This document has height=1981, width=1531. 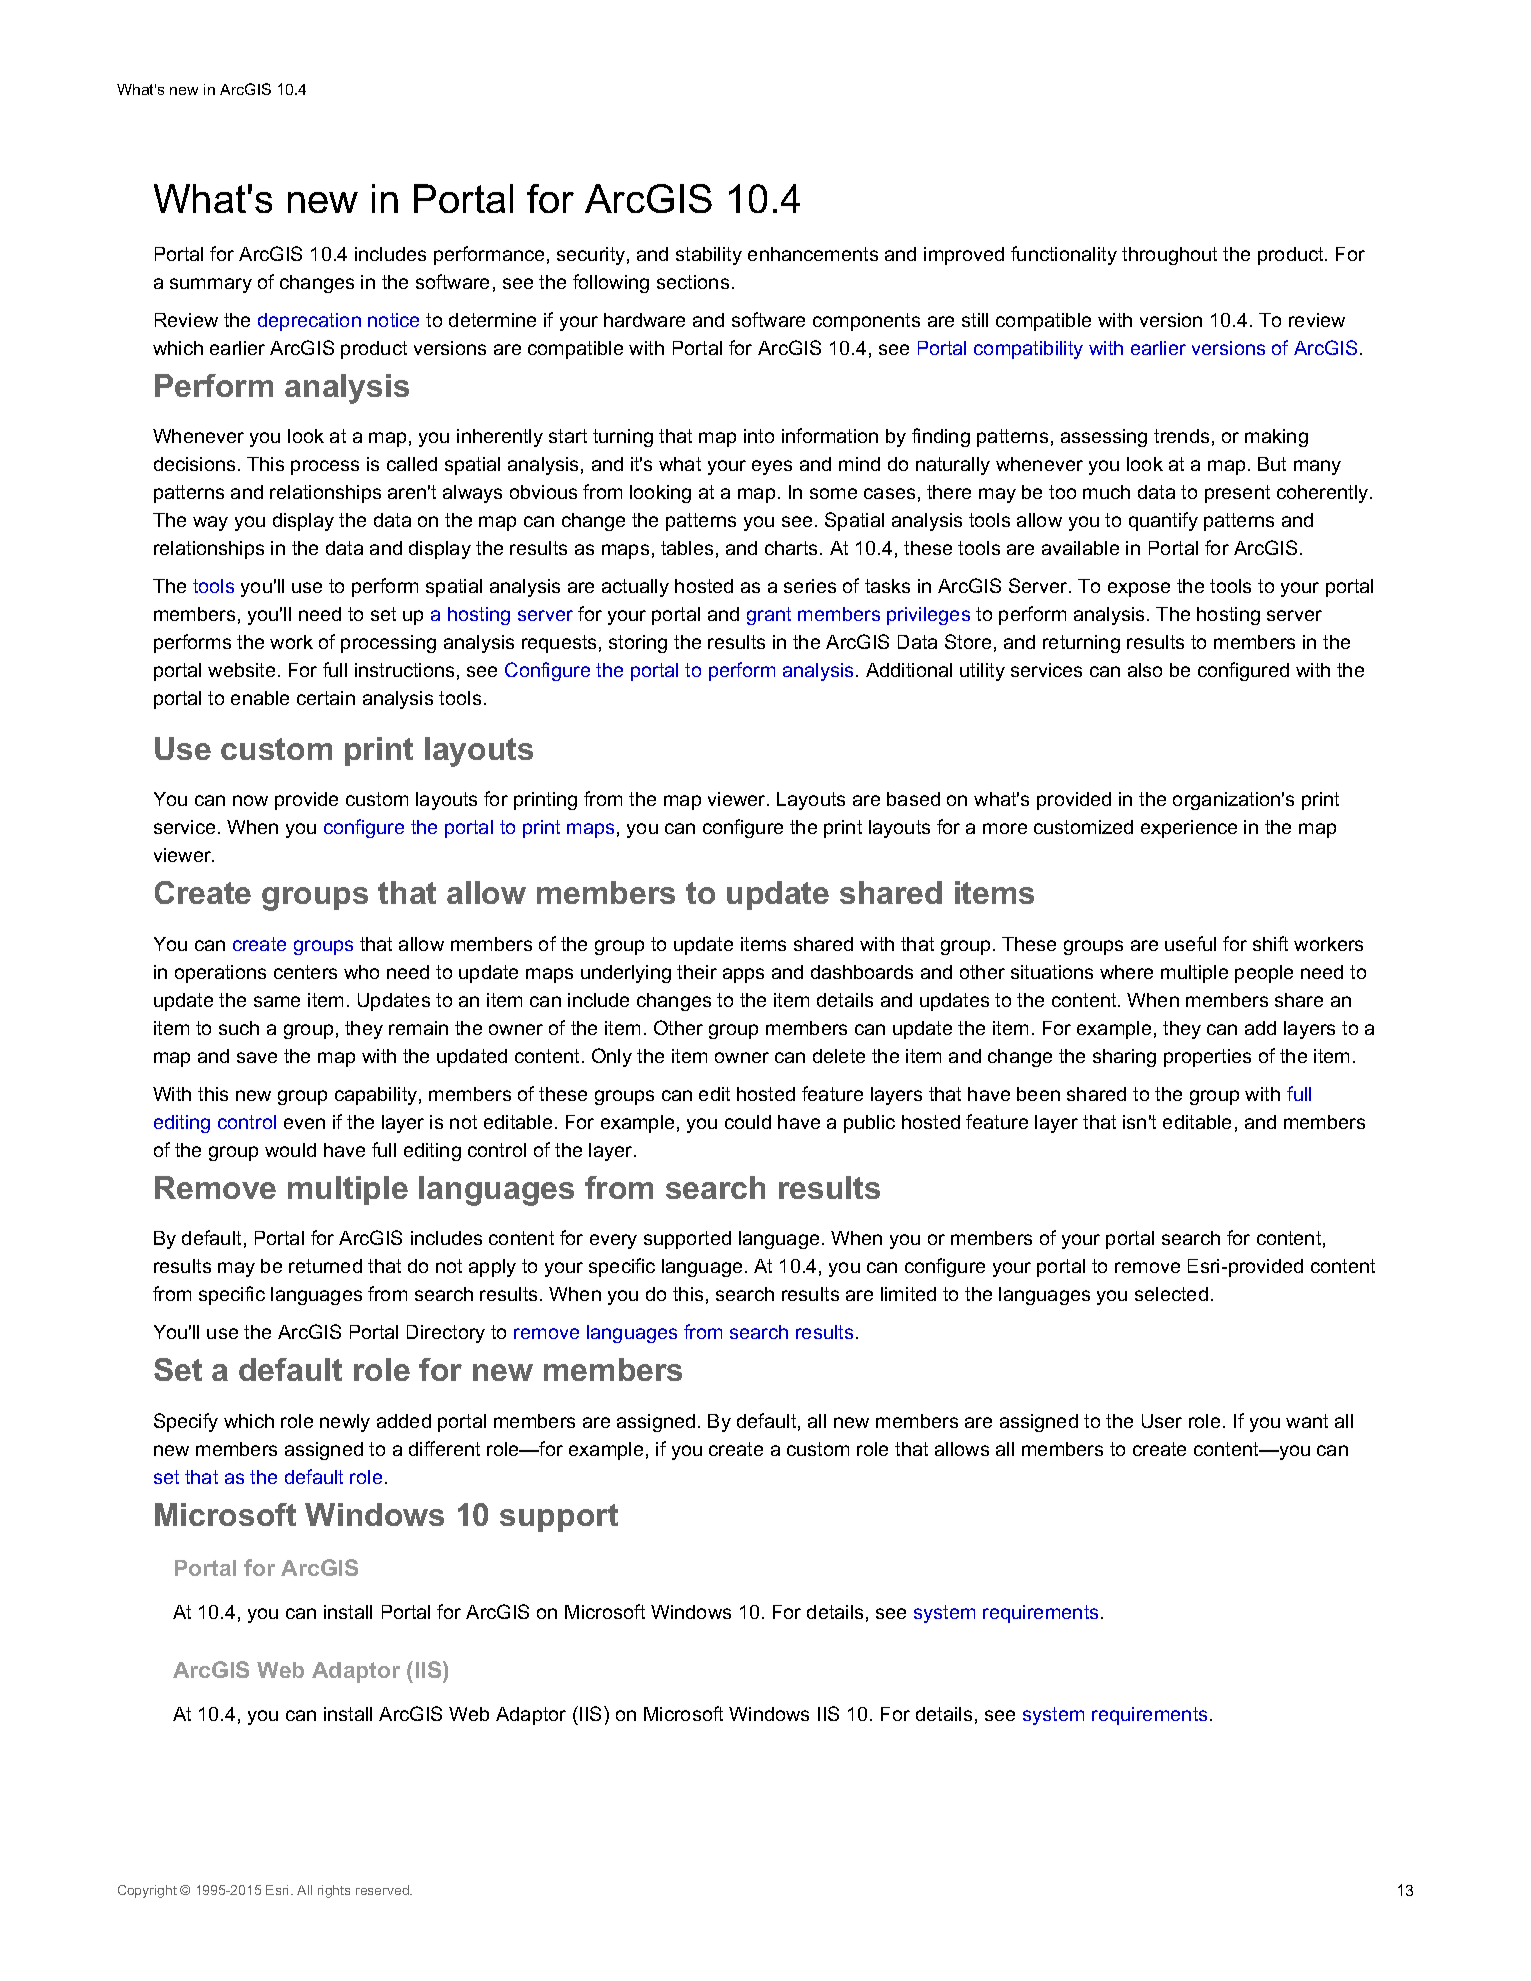 I want to click on now, so click(x=250, y=800).
